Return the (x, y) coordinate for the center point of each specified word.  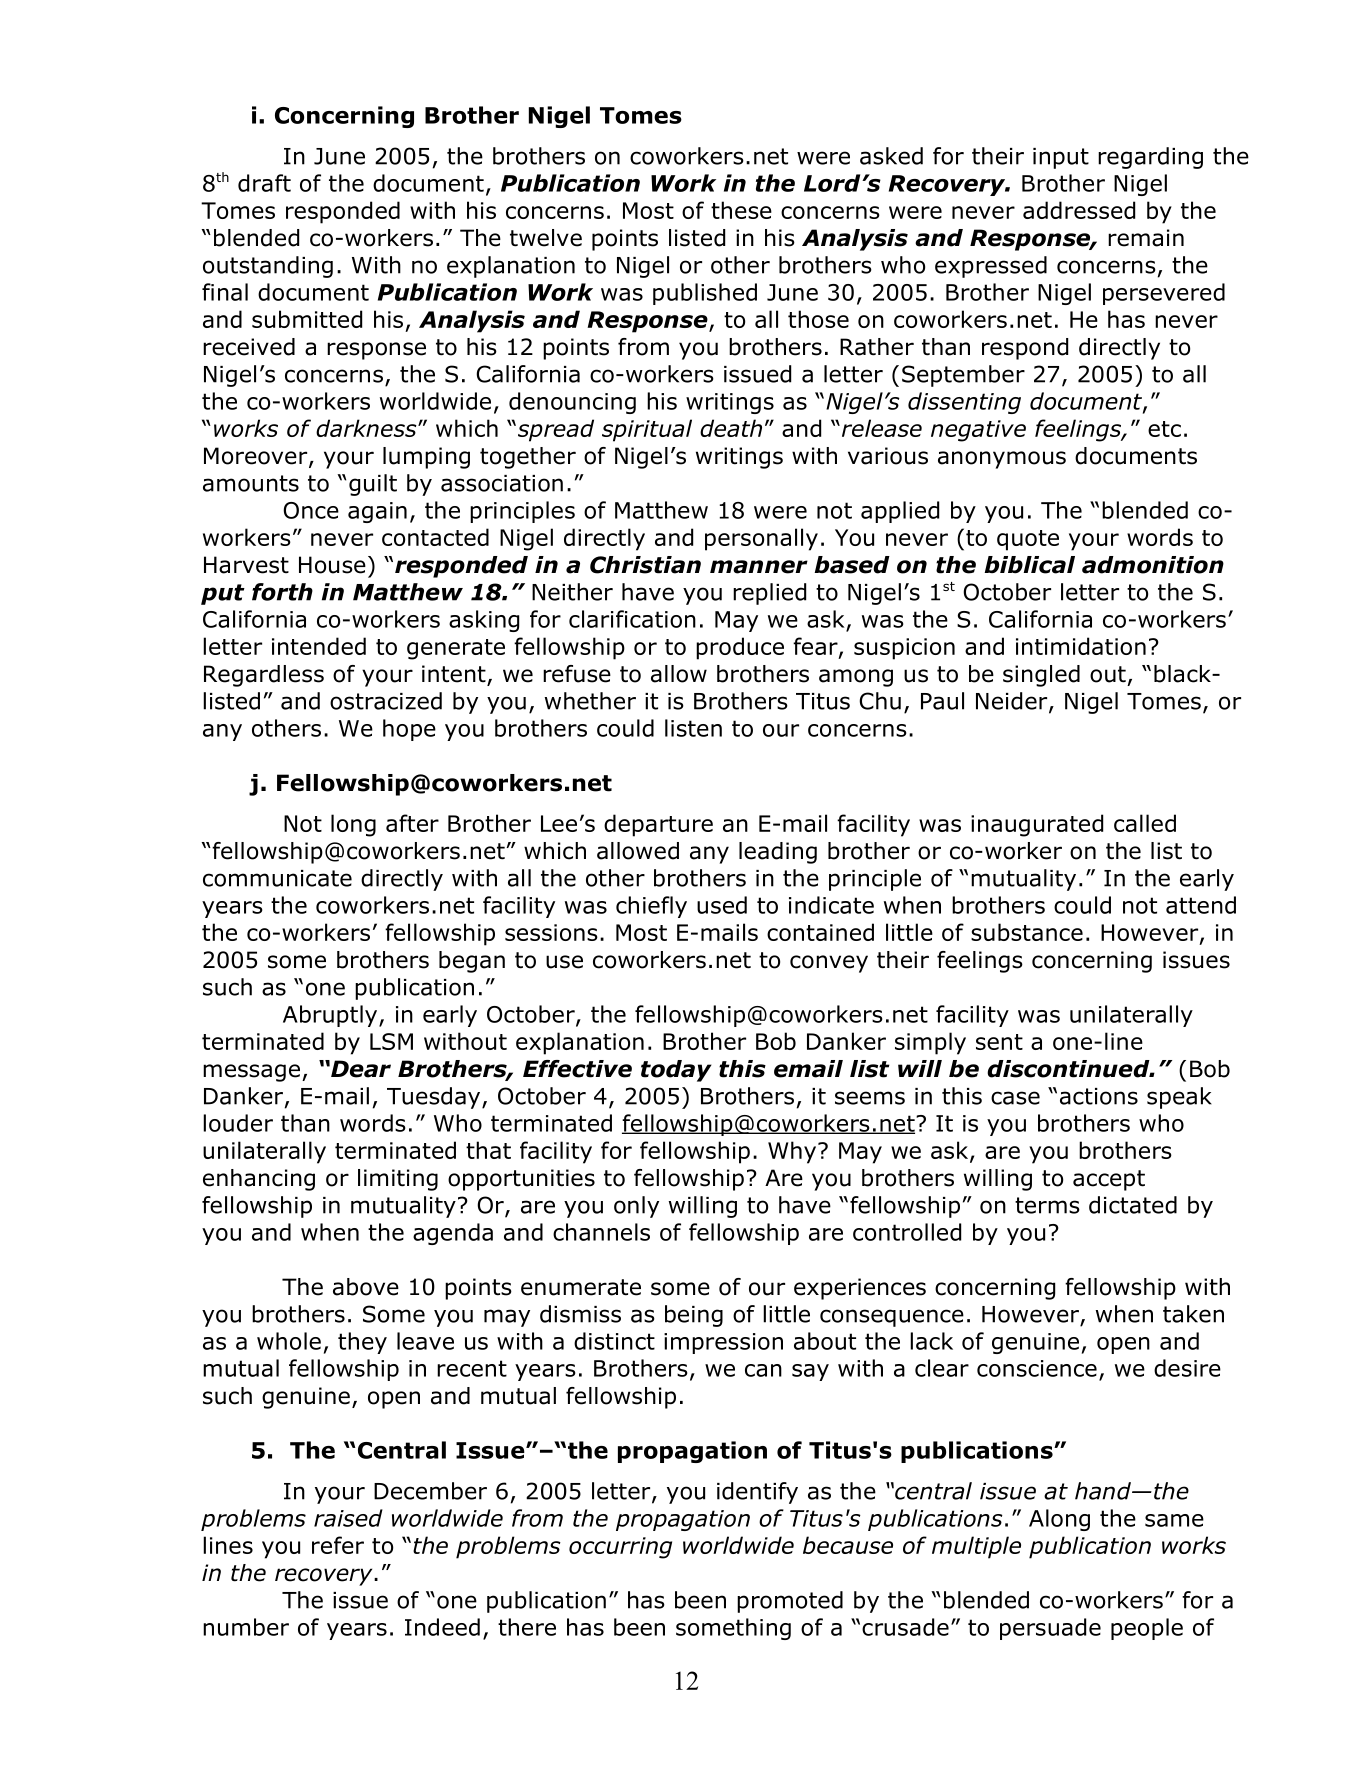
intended (319, 646)
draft (264, 183)
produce (740, 648)
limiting (398, 1180)
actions (1099, 1096)
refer (338, 1545)
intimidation (1081, 646)
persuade (1050, 1629)
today (676, 1071)
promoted (790, 1602)
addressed (1079, 210)
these (741, 210)
